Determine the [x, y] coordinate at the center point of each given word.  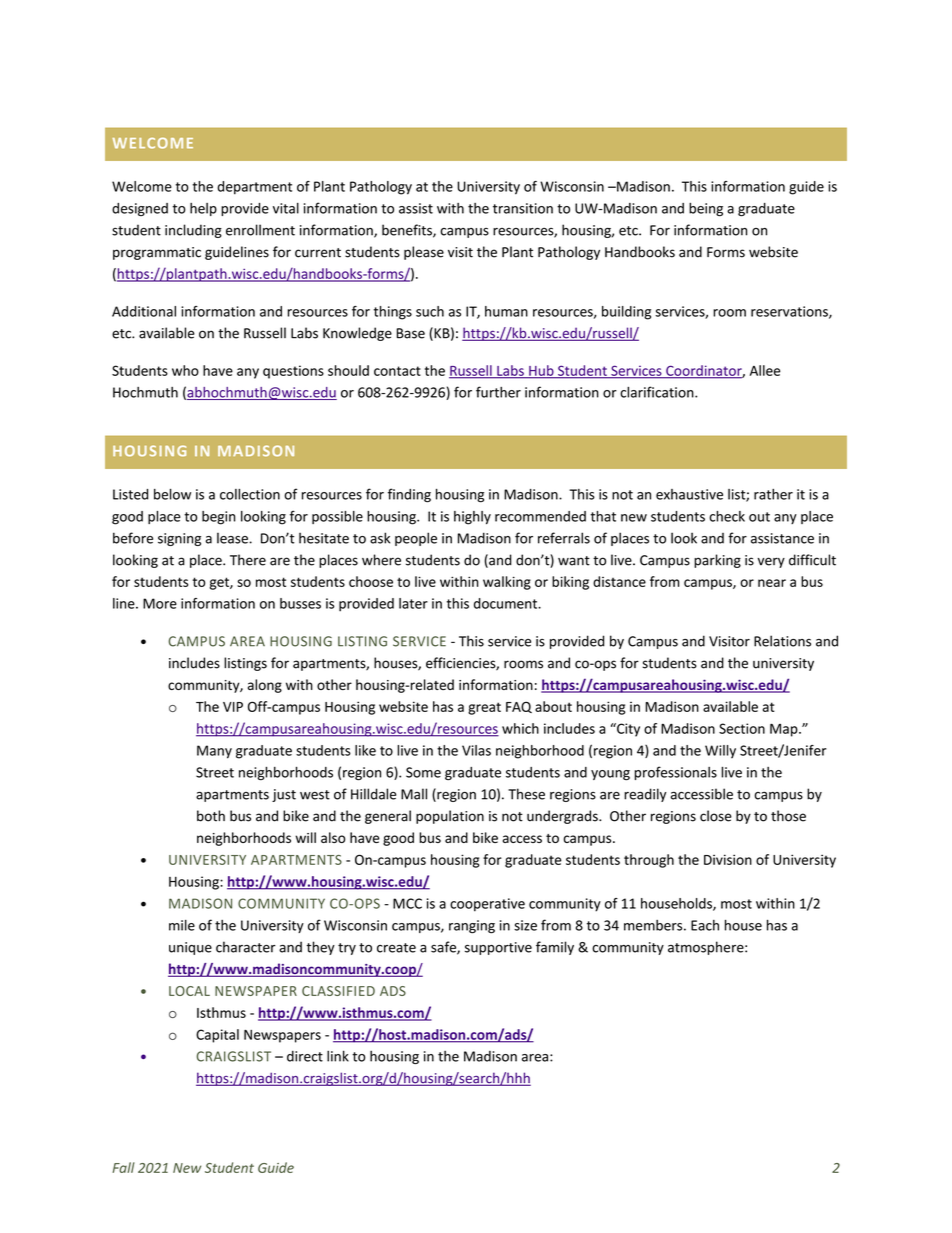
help [203, 209]
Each [705, 925]
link [338, 1056]
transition [523, 208]
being [706, 209]
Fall [123, 1167]
